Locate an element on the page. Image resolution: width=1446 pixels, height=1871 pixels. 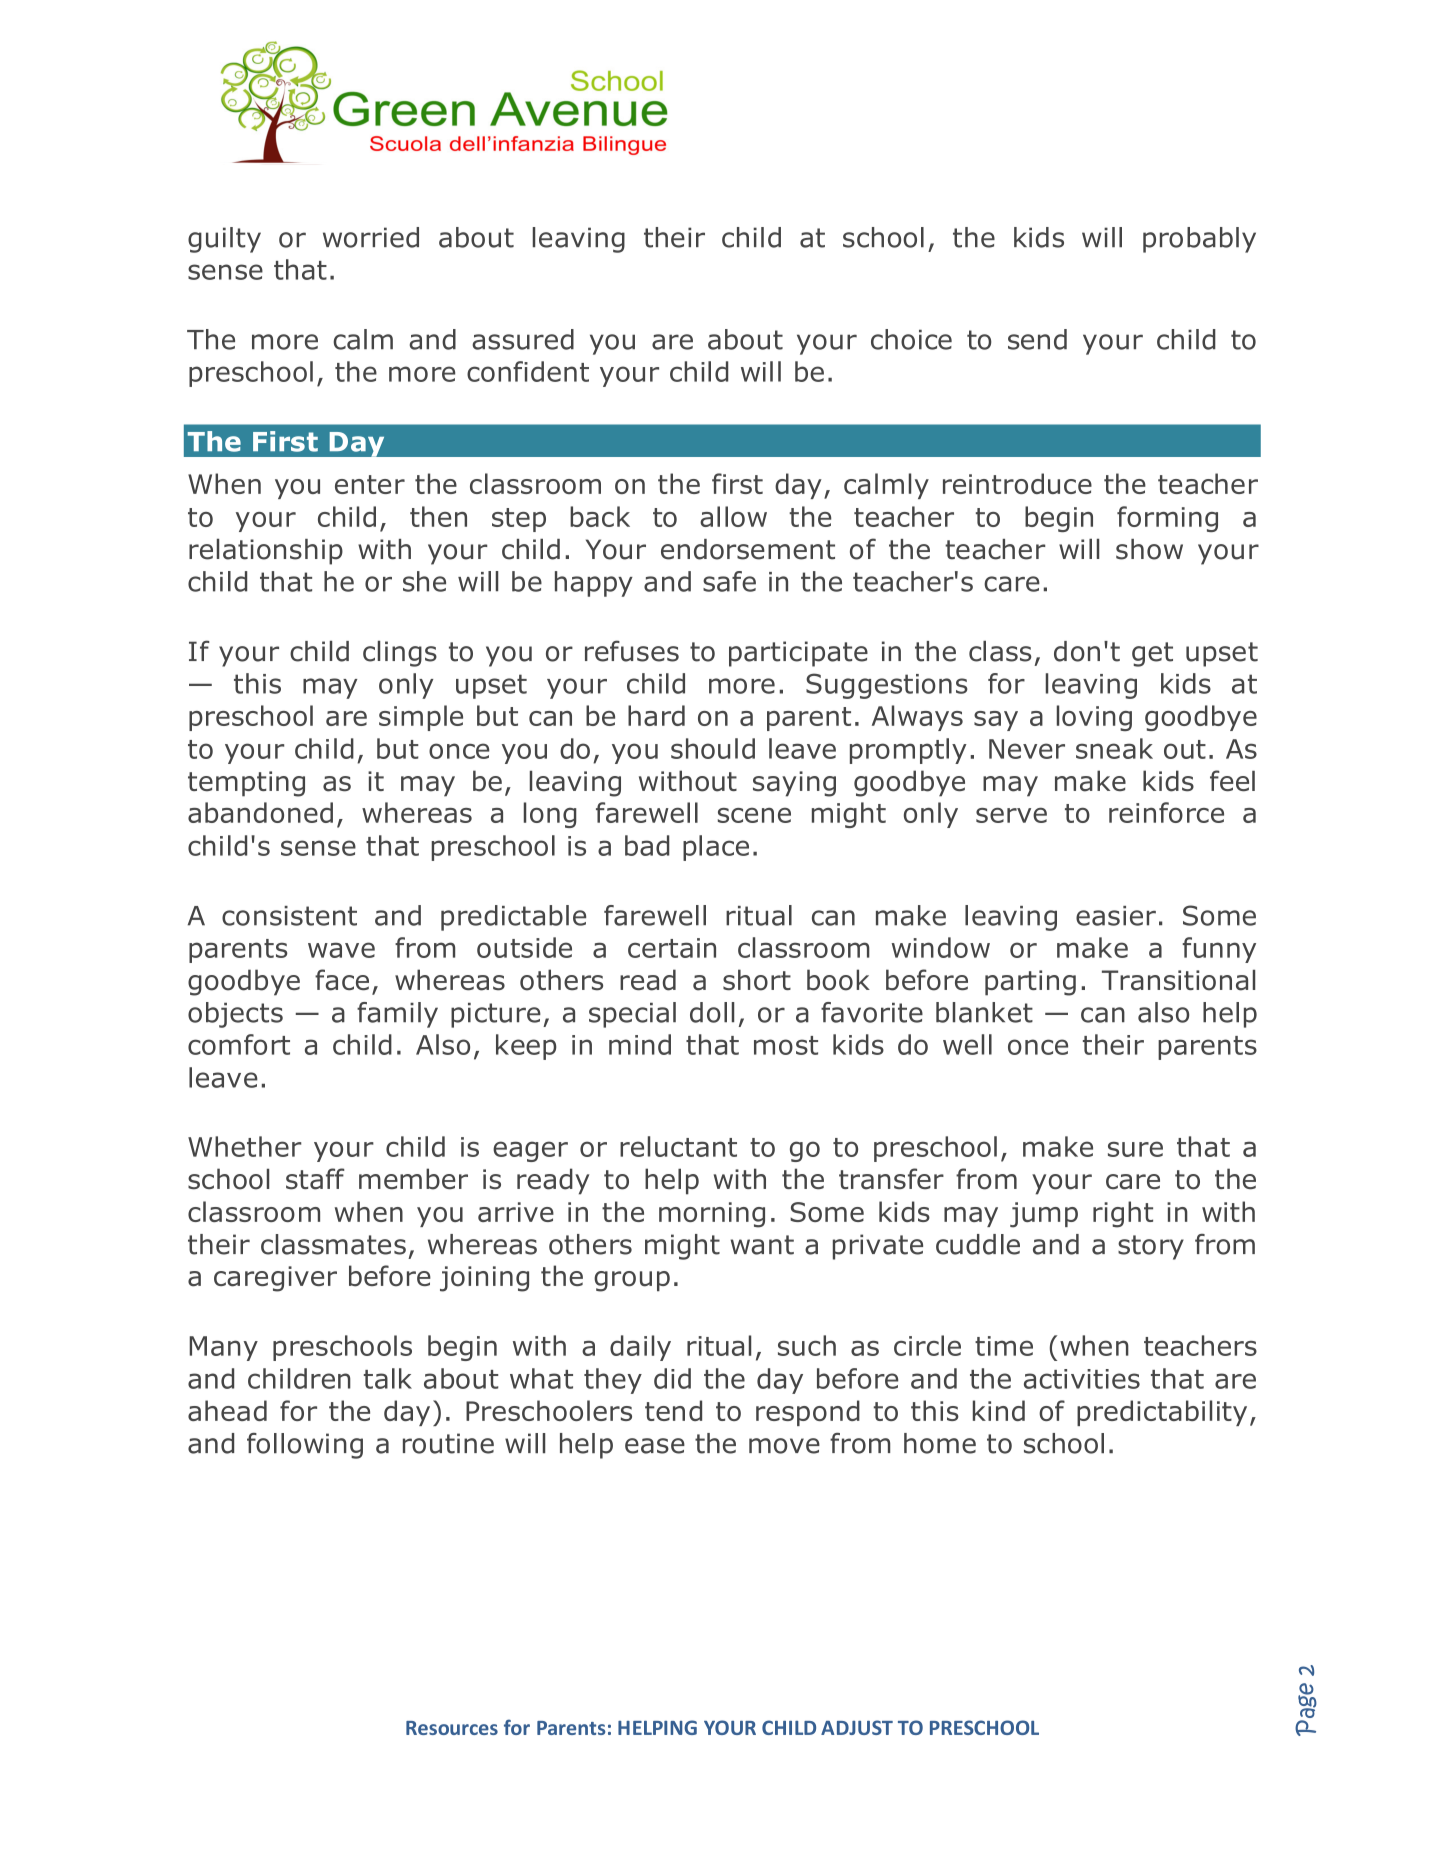
face is located at coordinates (342, 980).
